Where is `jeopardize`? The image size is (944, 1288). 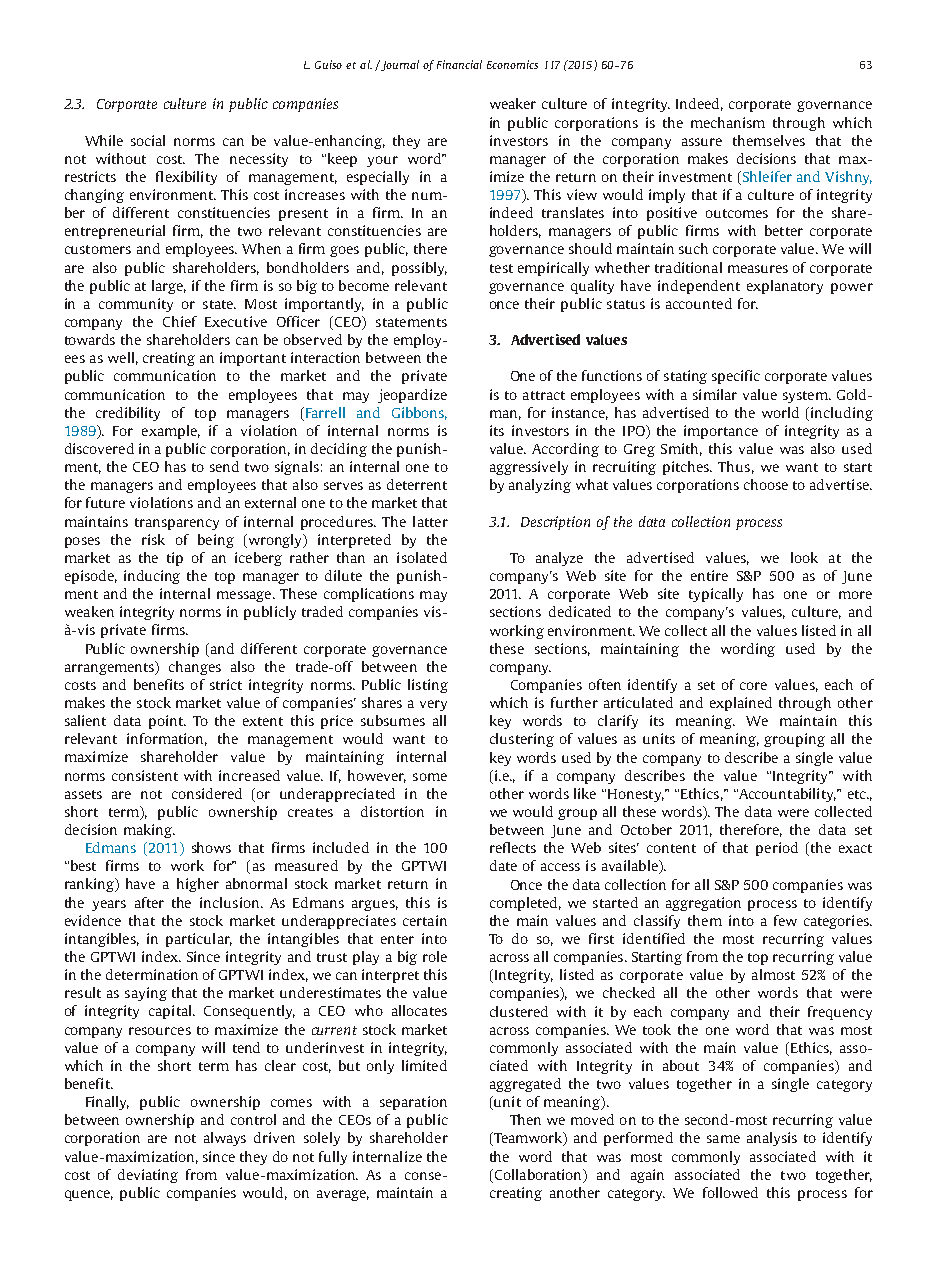
jeopardize is located at coordinates (412, 396).
